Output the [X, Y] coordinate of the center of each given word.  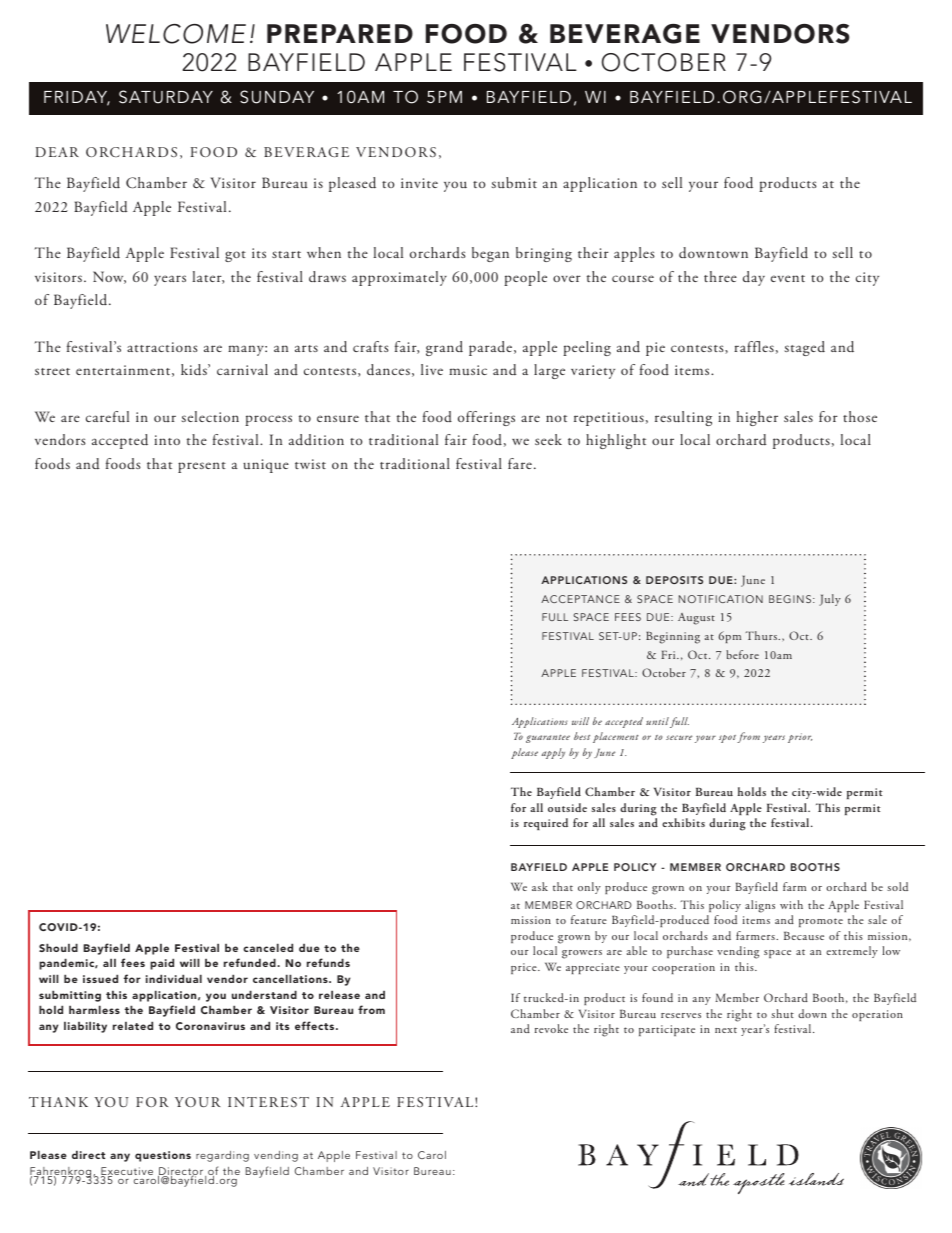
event [788, 278]
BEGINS [790, 599]
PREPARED [340, 33]
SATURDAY [166, 97]
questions [163, 1156]
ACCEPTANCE [580, 599]
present [202, 467]
